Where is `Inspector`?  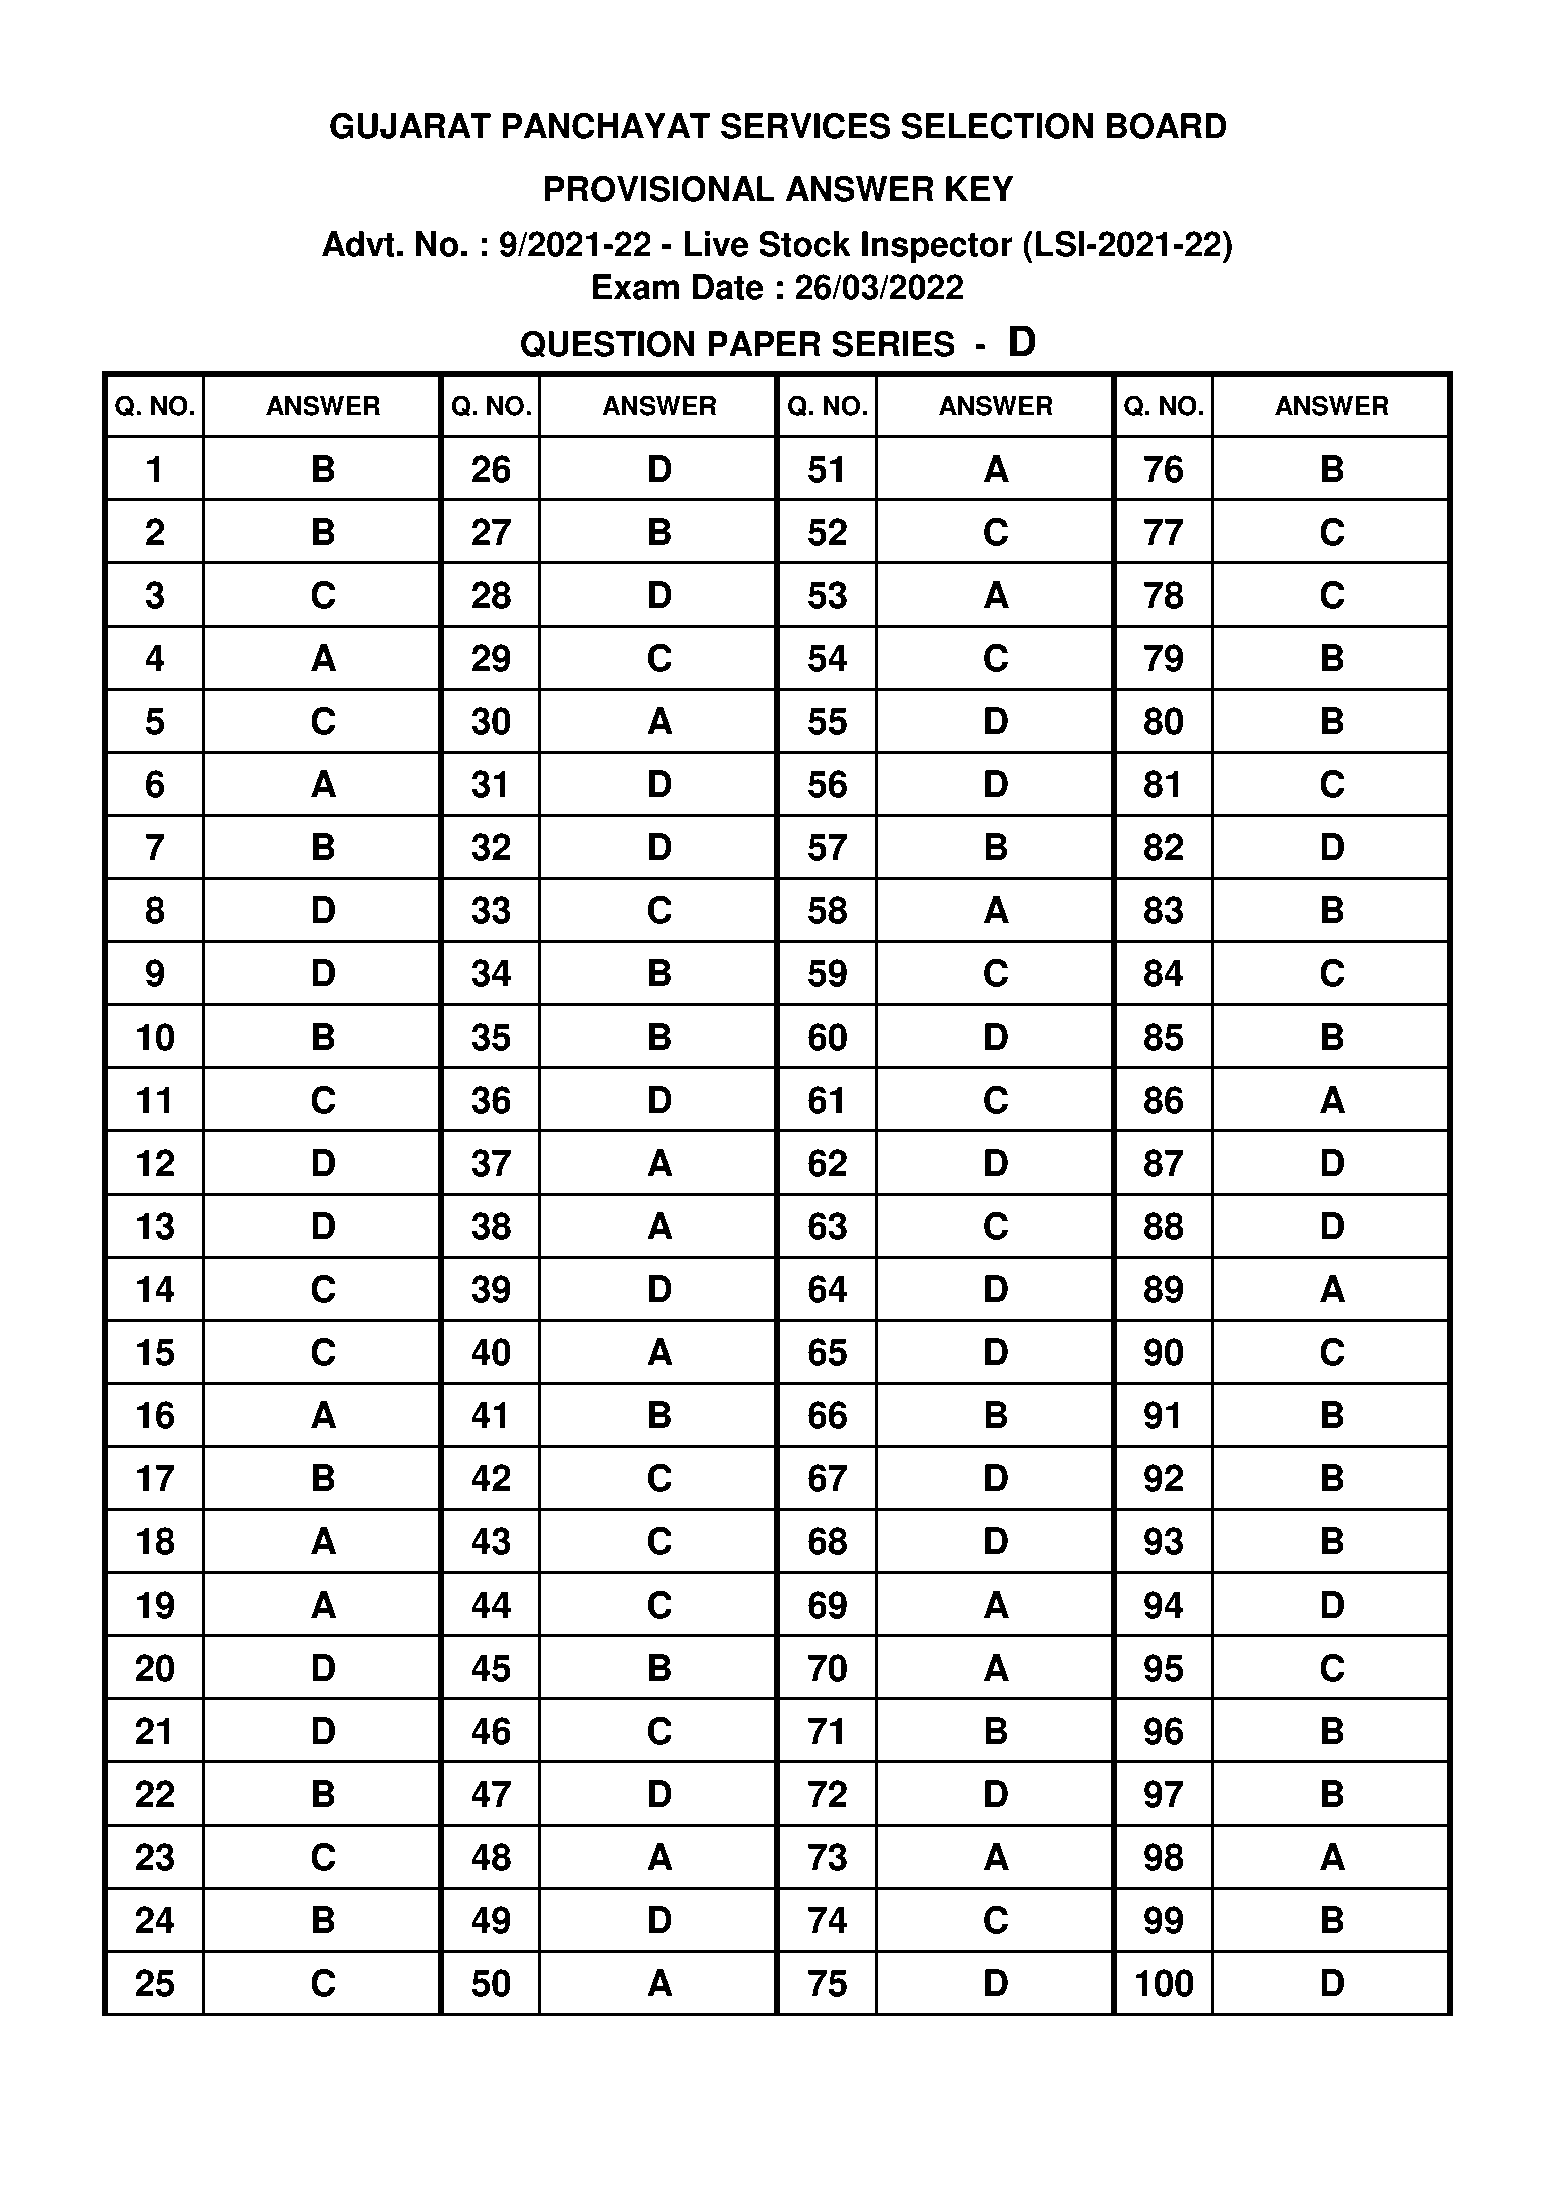
Inspector is located at coordinates (937, 247).
